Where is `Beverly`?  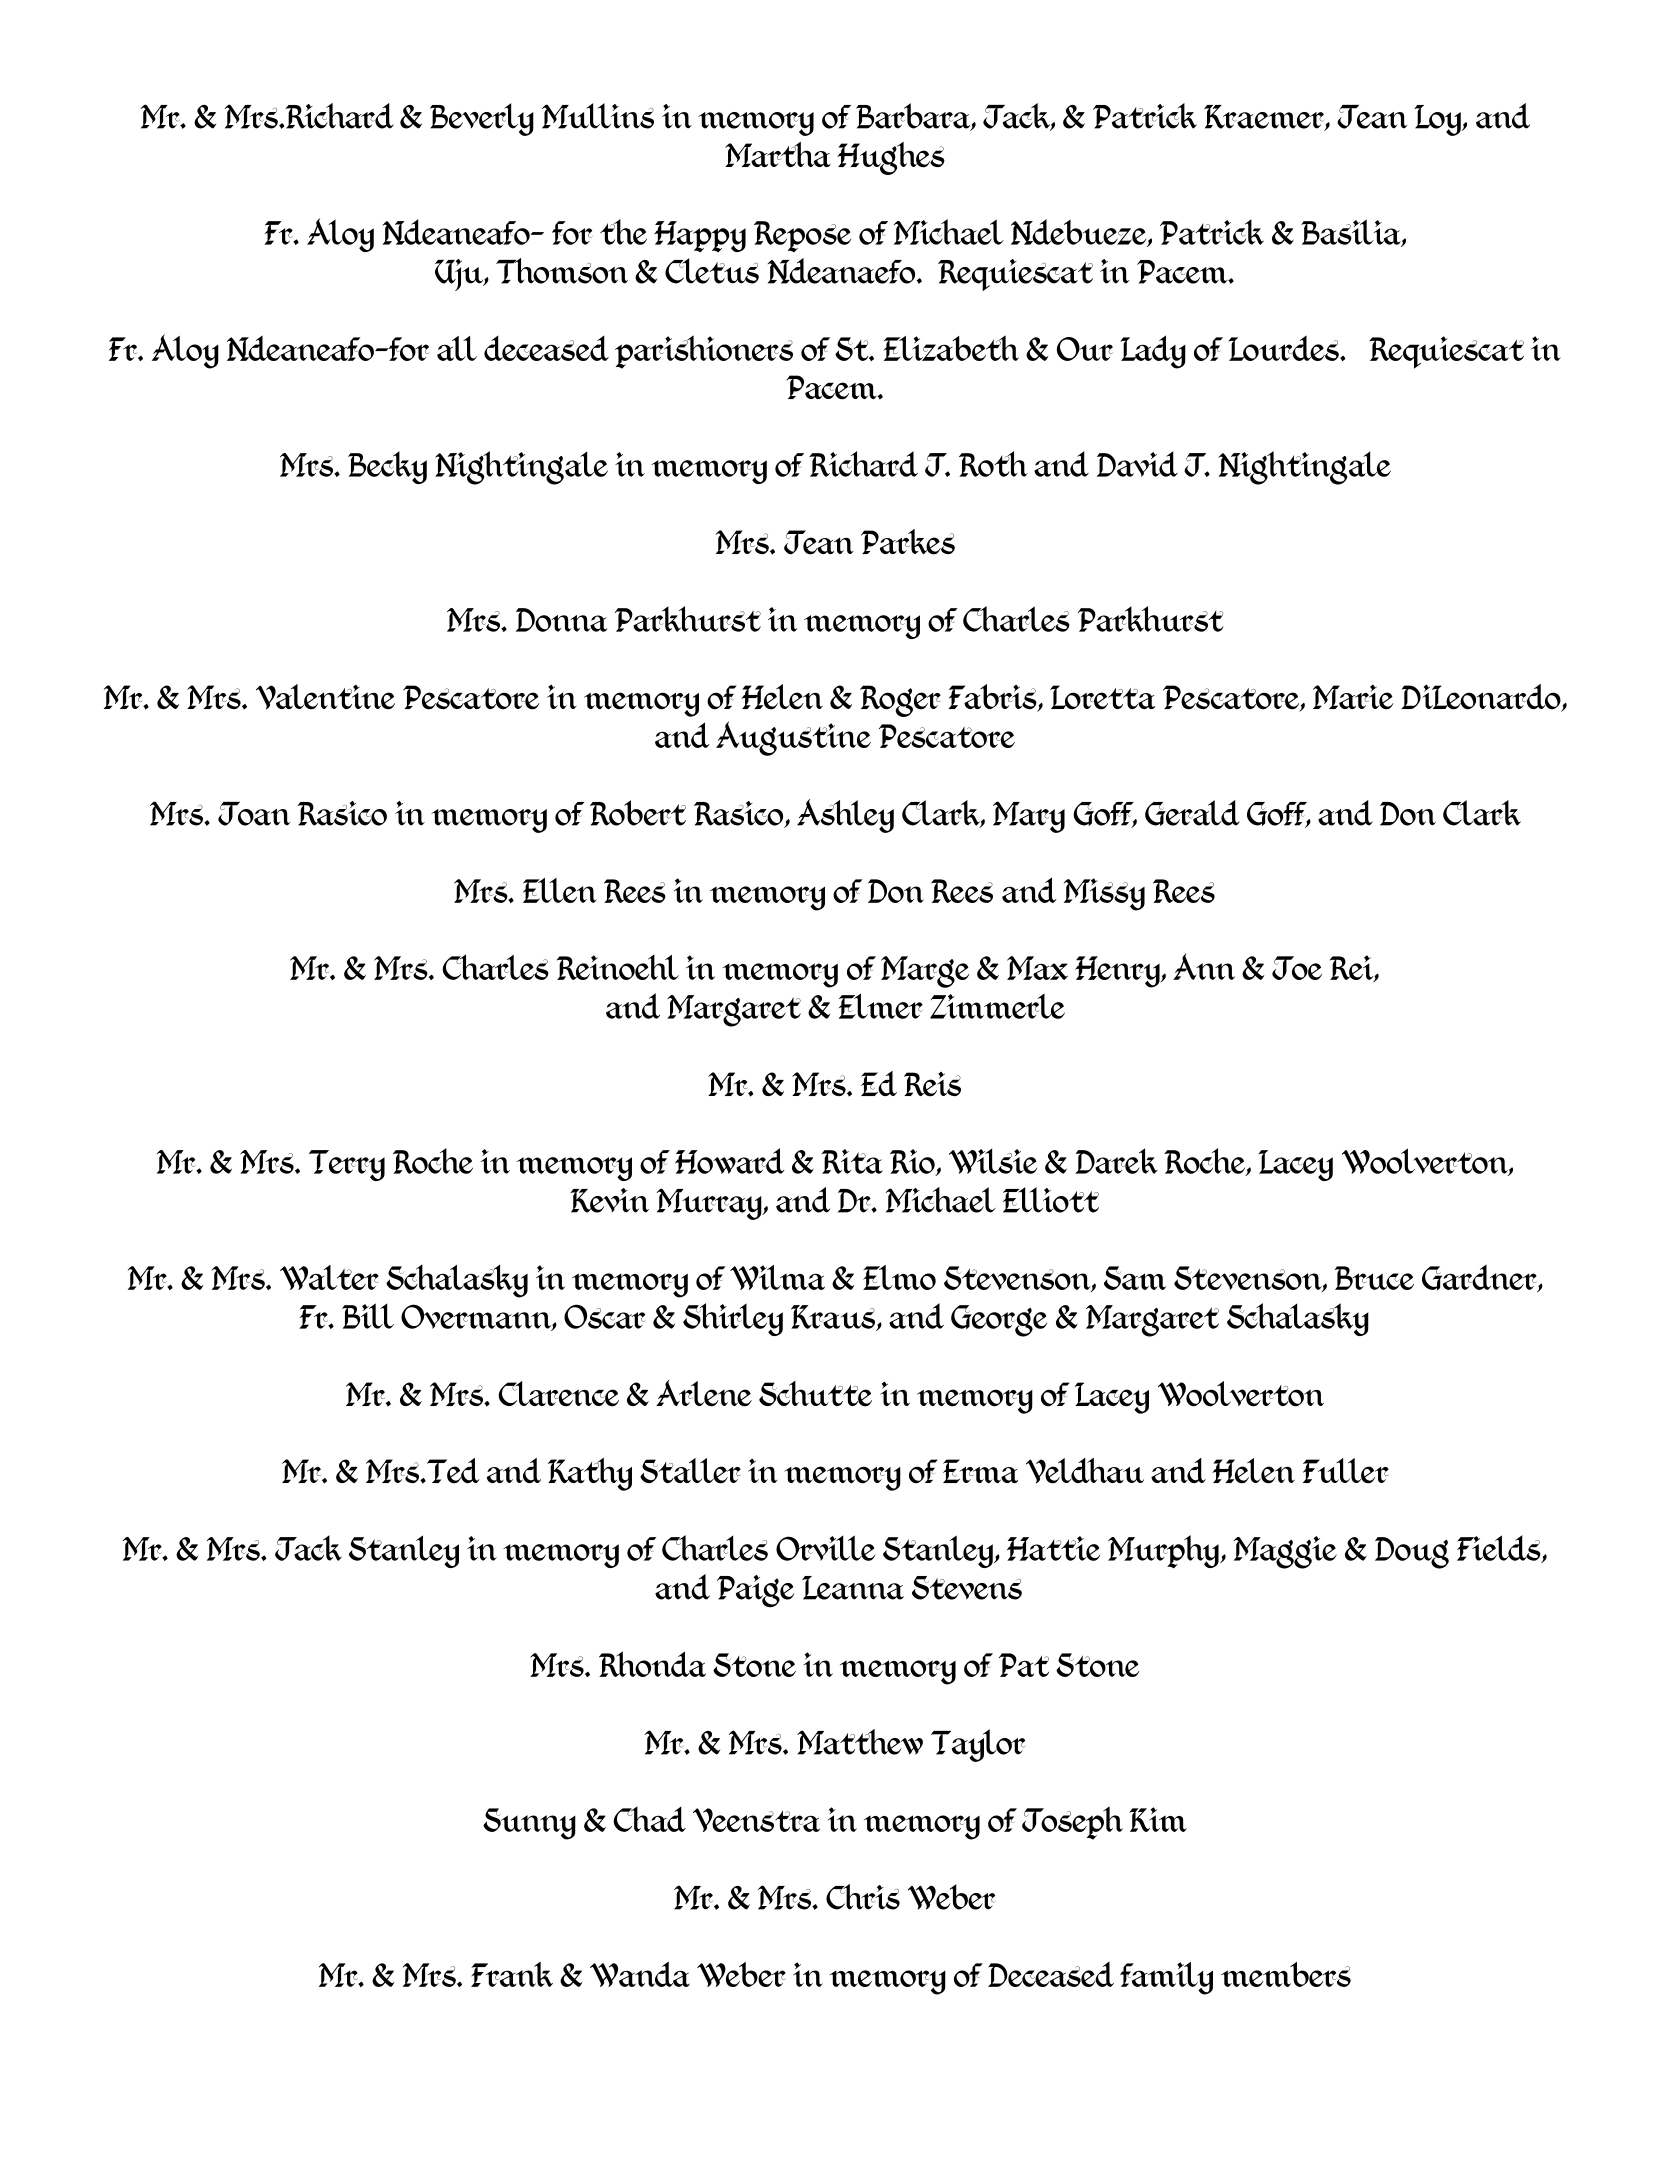
Beverly is located at coordinates (482, 119).
